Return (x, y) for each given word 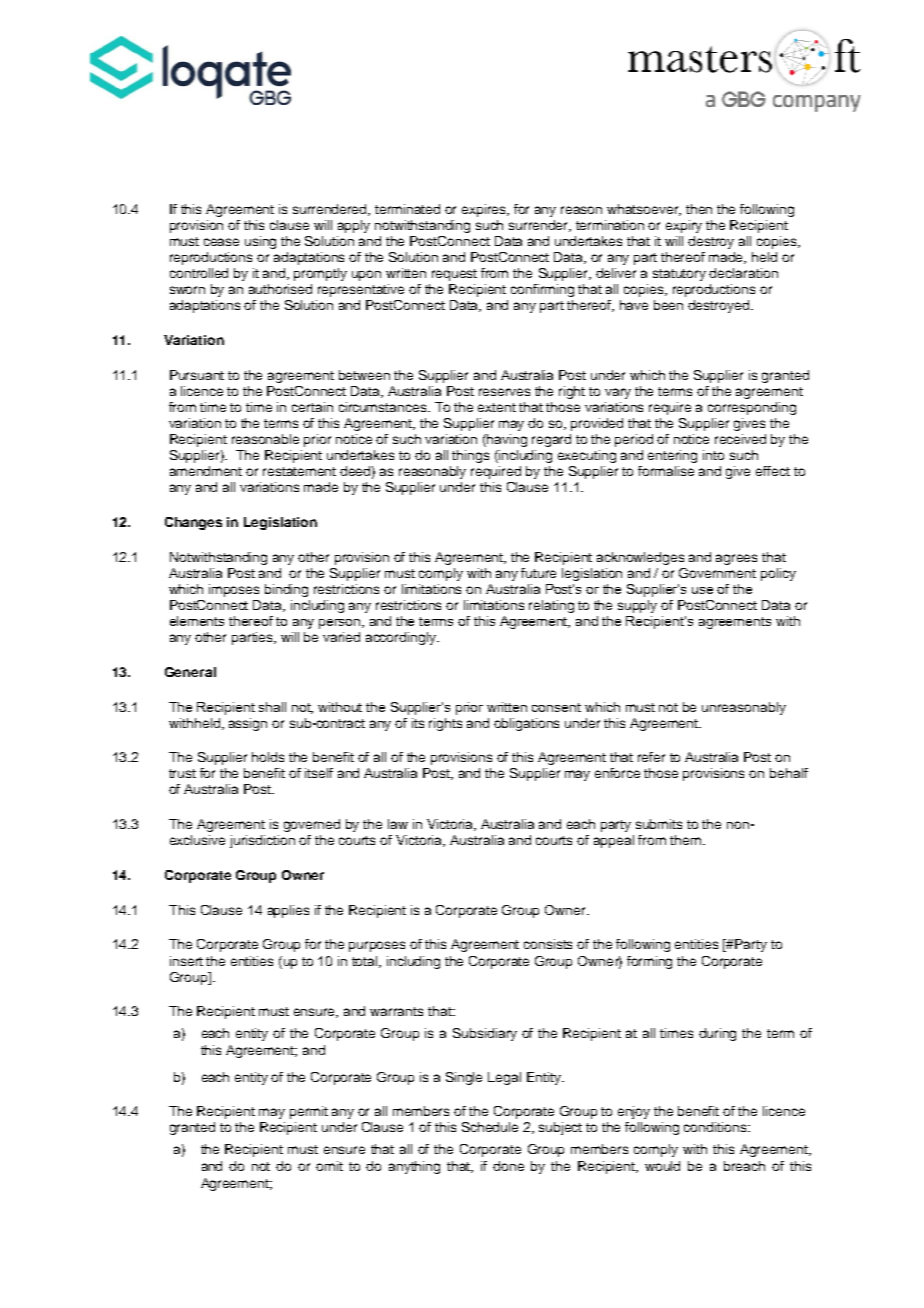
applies (288, 911)
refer (651, 757)
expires (485, 210)
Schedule (490, 1127)
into (713, 455)
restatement (299, 471)
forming (649, 962)
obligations (526, 724)
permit (309, 1112)
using (260, 242)
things (470, 456)
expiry (684, 226)
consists (548, 944)
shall (272, 707)
